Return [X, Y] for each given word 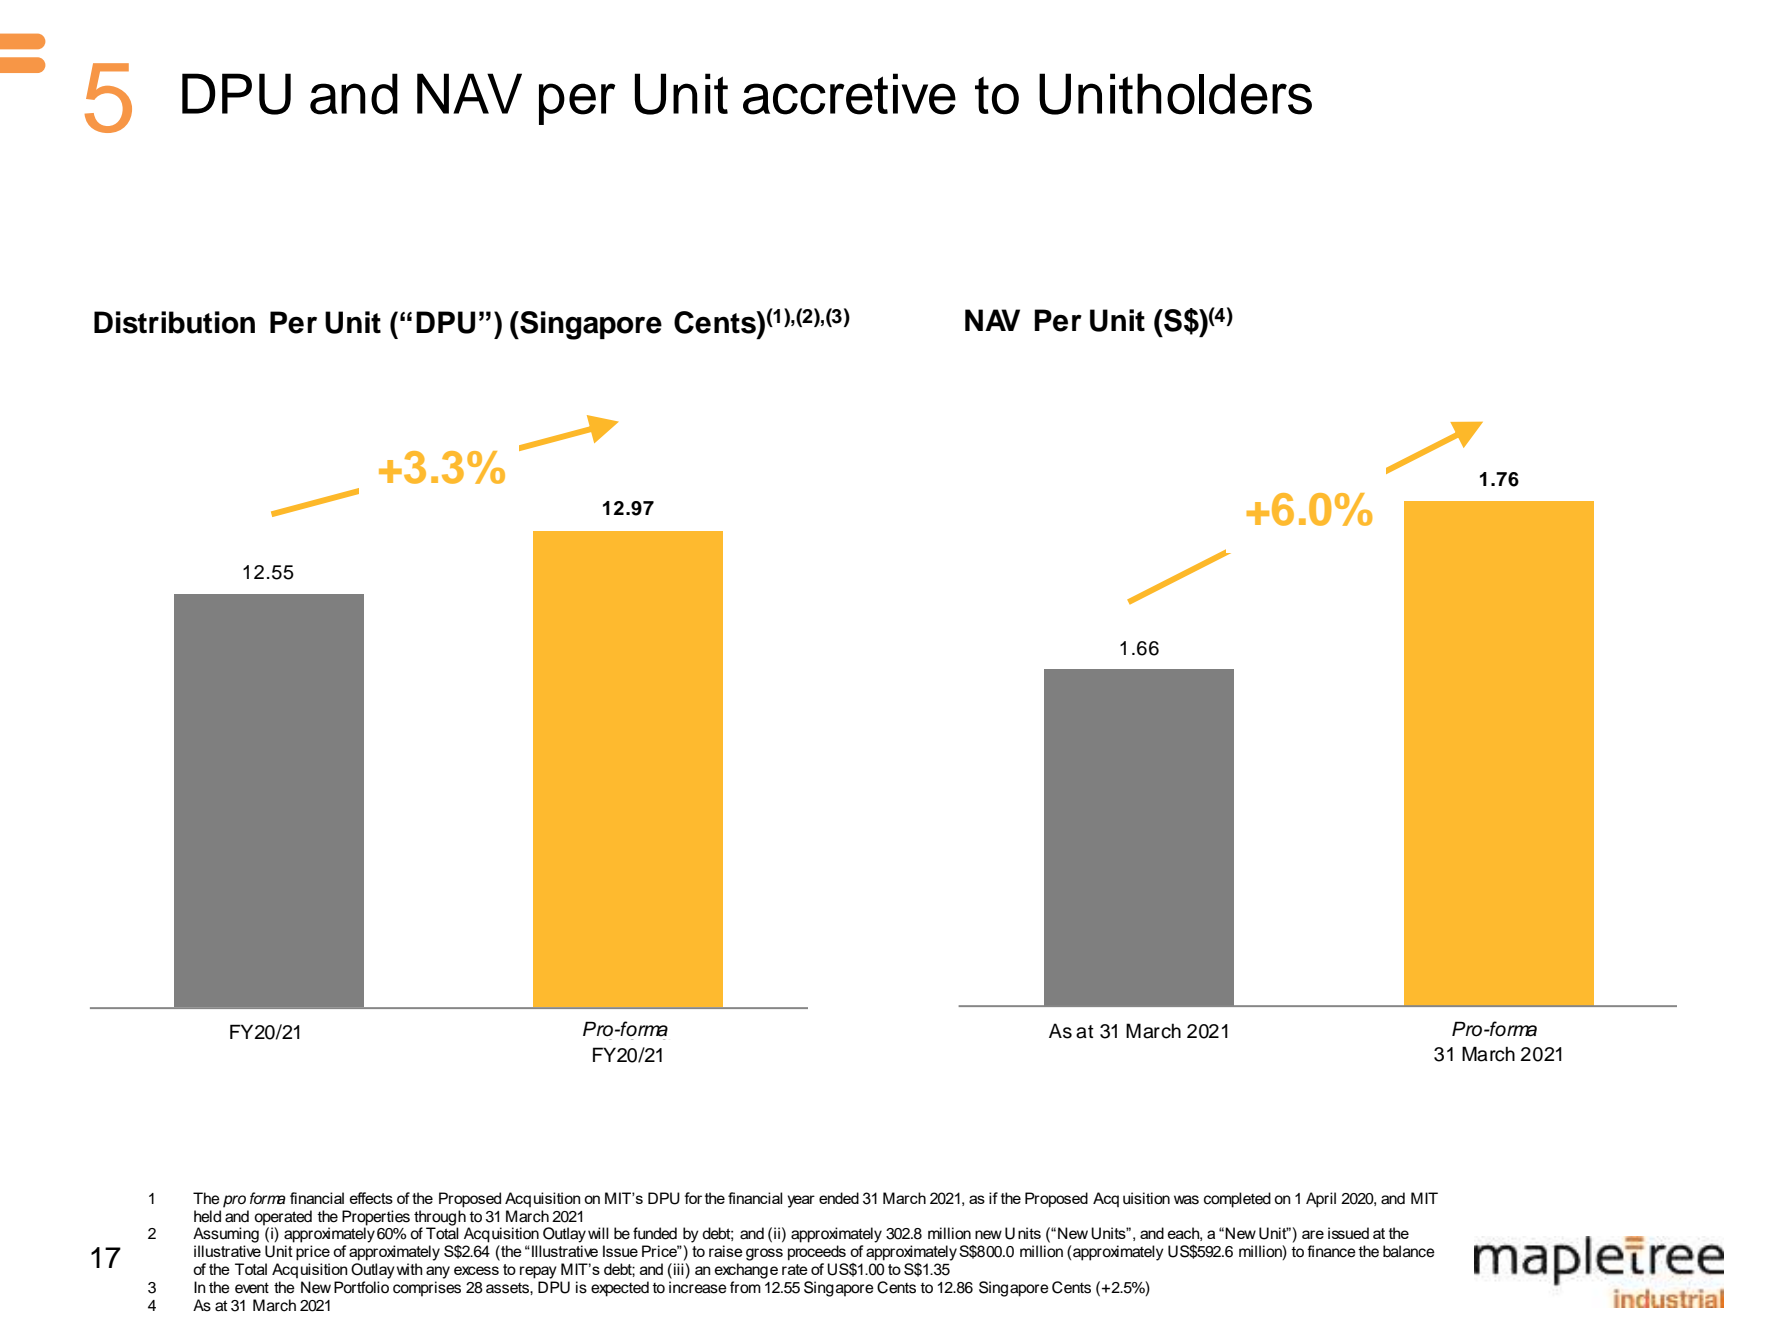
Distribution [174, 322]
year [801, 1201]
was [1186, 1200]
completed [1237, 1200]
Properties [376, 1218]
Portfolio [361, 1287]
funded [655, 1233]
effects [371, 1198]
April [1321, 1200]
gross [764, 1254]
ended [839, 1198]
